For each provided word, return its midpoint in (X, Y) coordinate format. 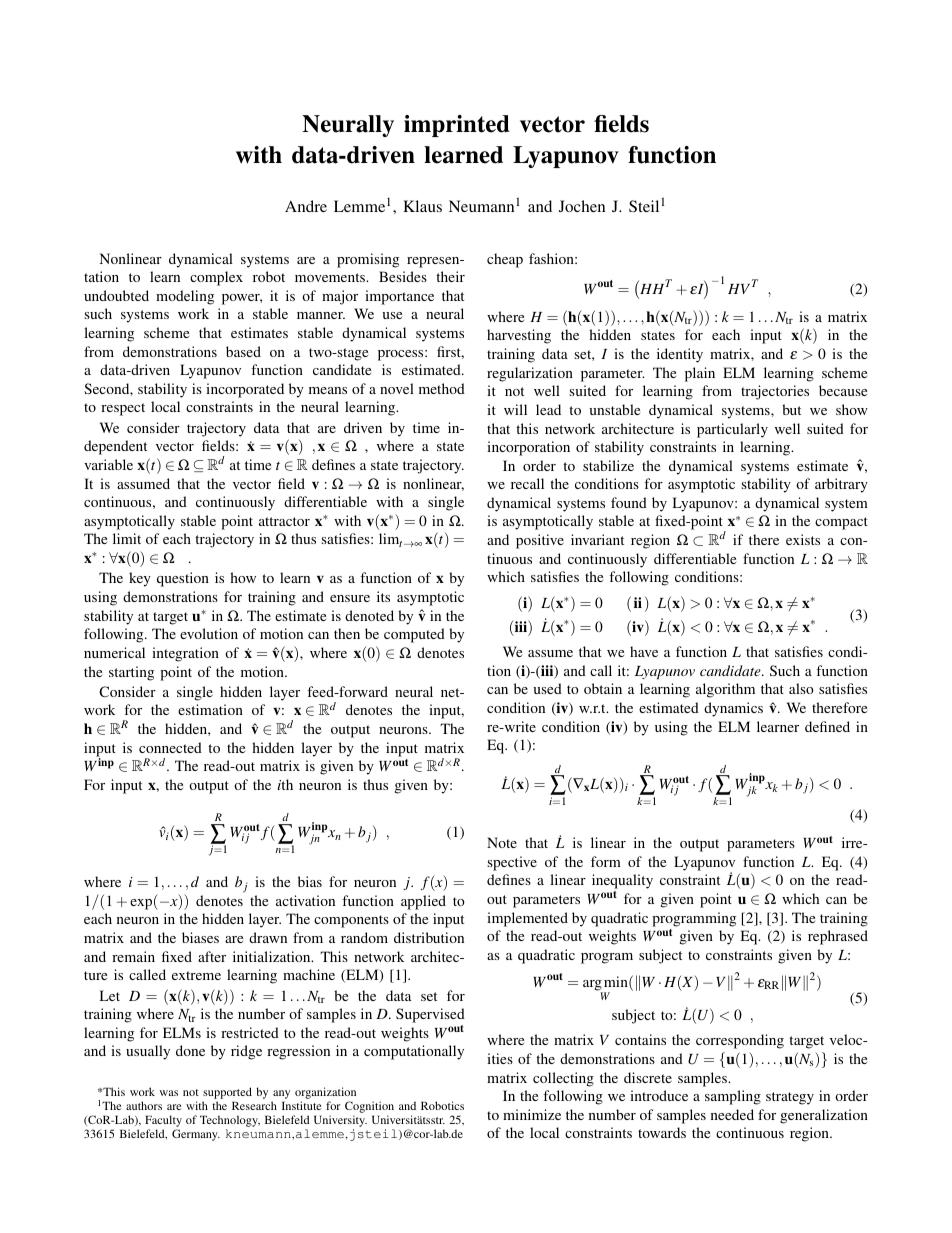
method (442, 388)
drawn (268, 937)
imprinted (457, 126)
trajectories (775, 392)
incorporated (245, 390)
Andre (306, 206)
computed (414, 635)
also (801, 688)
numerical (114, 652)
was (169, 1093)
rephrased (838, 937)
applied (423, 902)
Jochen (582, 206)
